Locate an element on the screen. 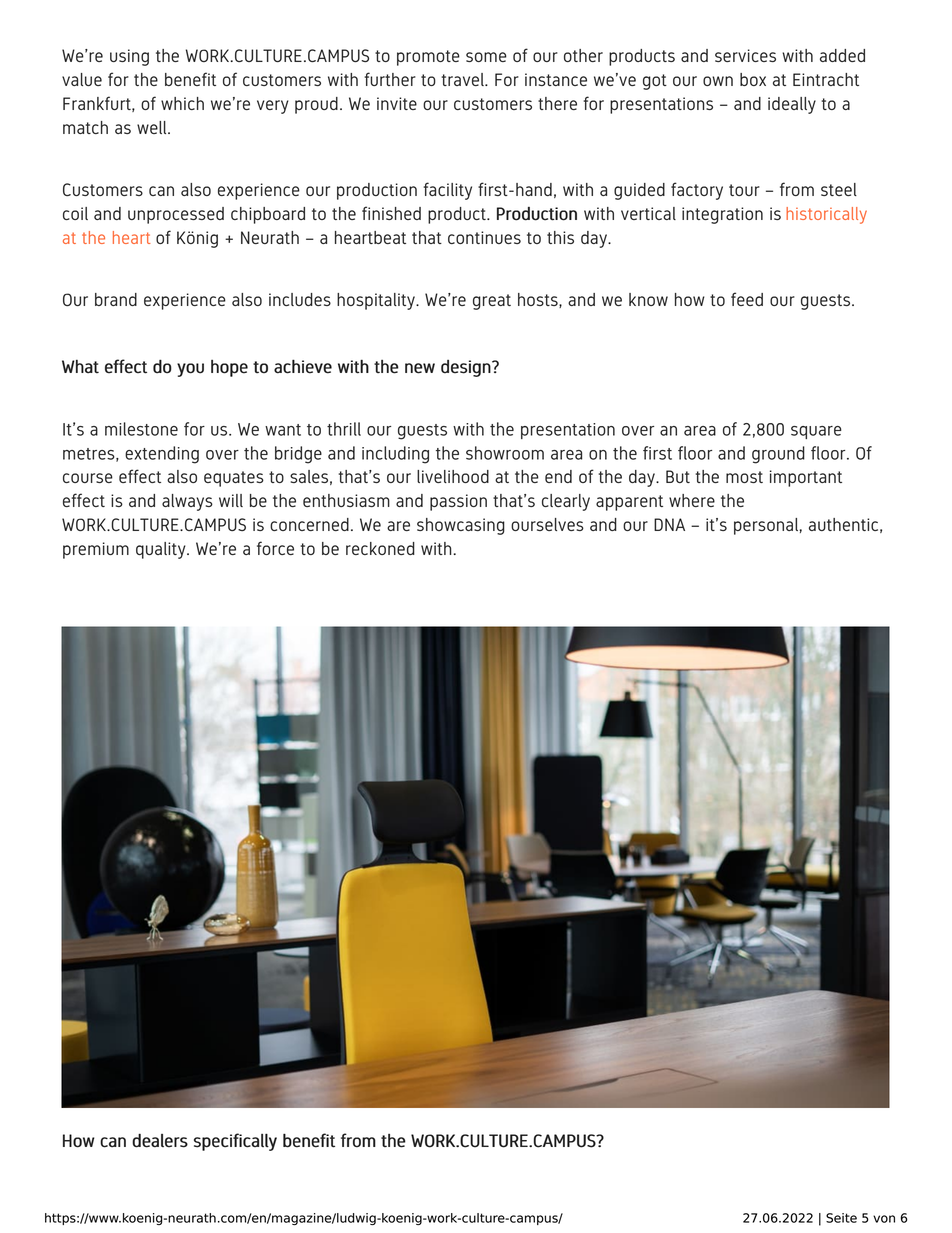 The width and height of the screenshot is (952, 1233). dealers is located at coordinates (160, 1140).
